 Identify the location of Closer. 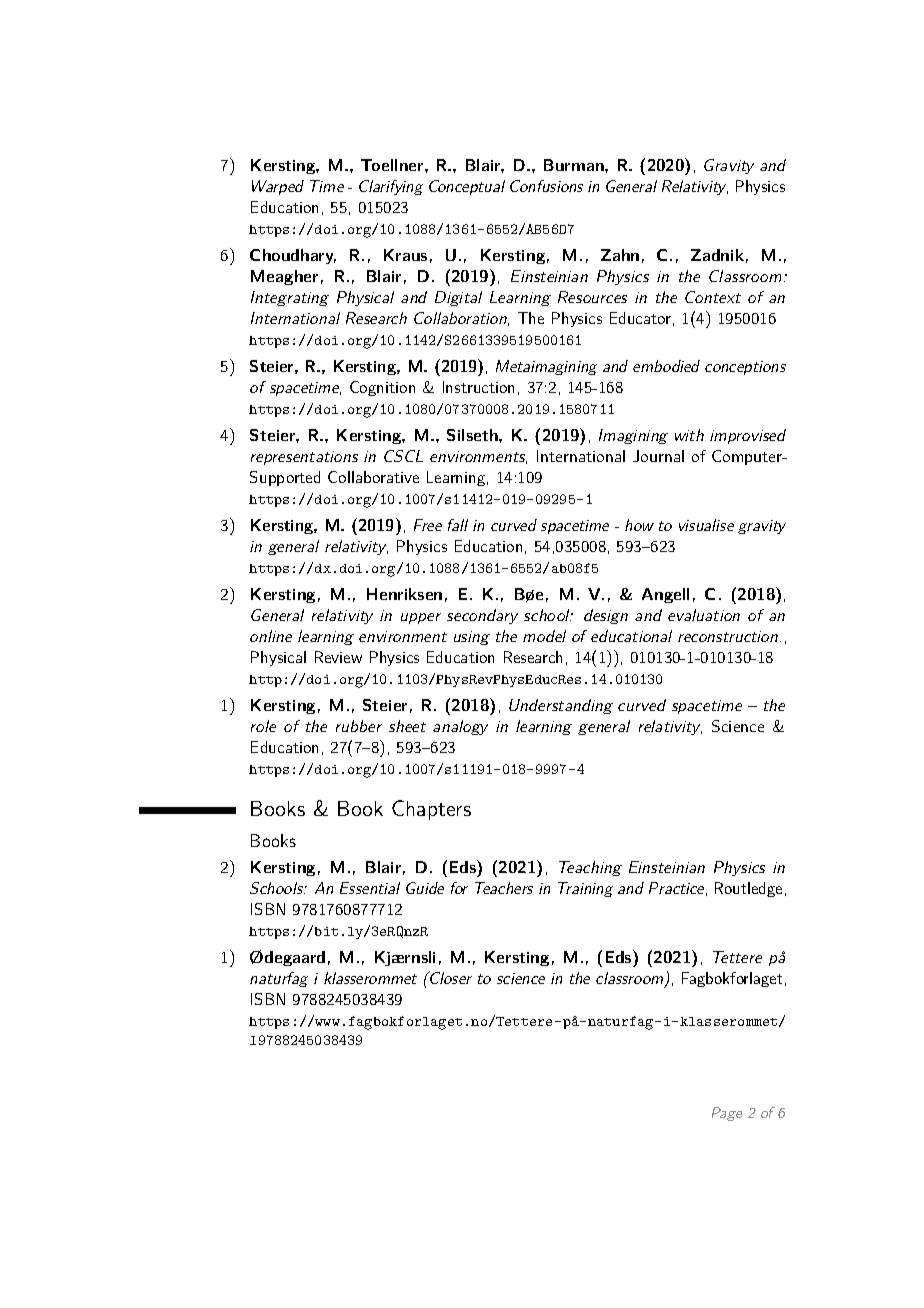
(450, 977).
